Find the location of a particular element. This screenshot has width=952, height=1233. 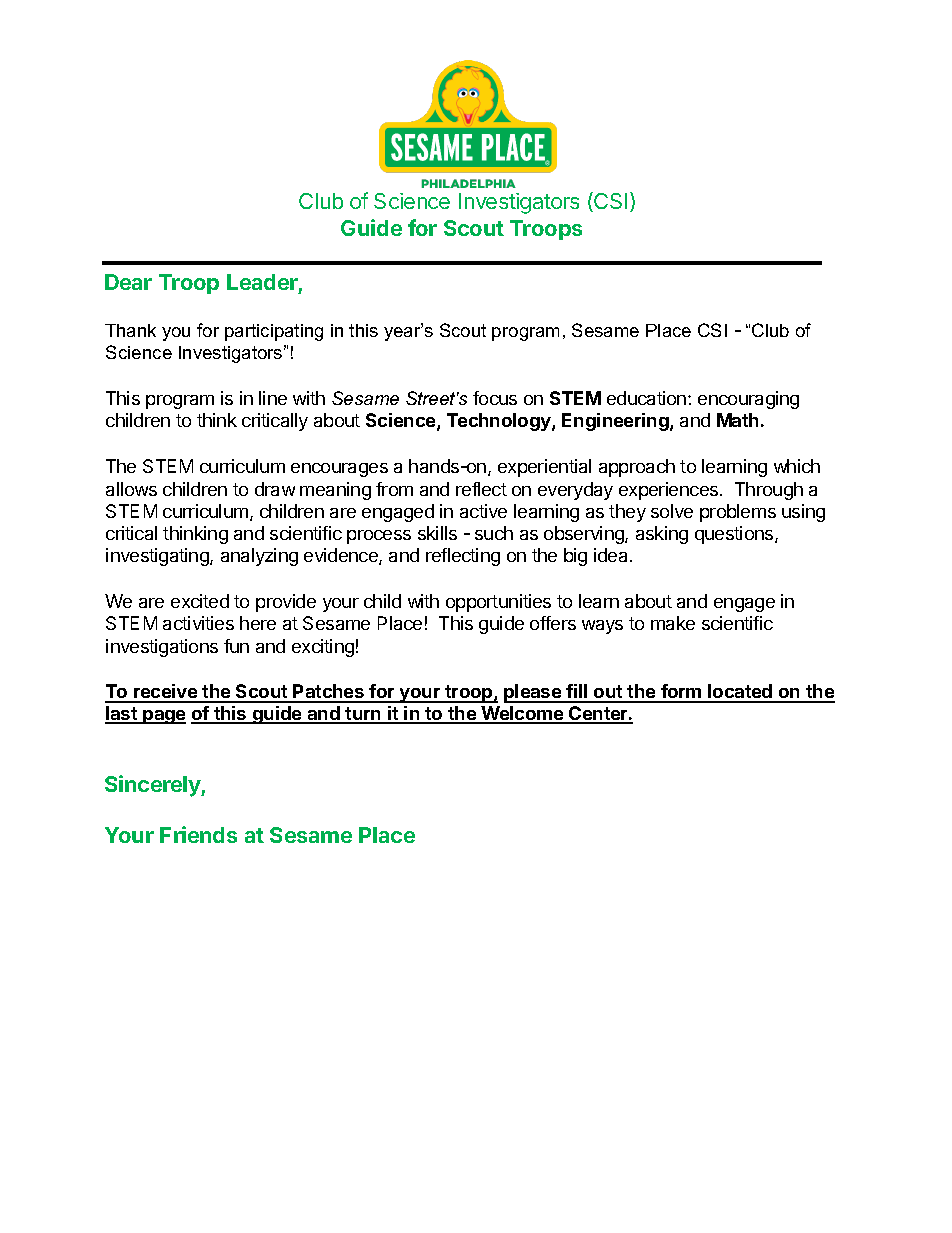

participating is located at coordinates (274, 332).
